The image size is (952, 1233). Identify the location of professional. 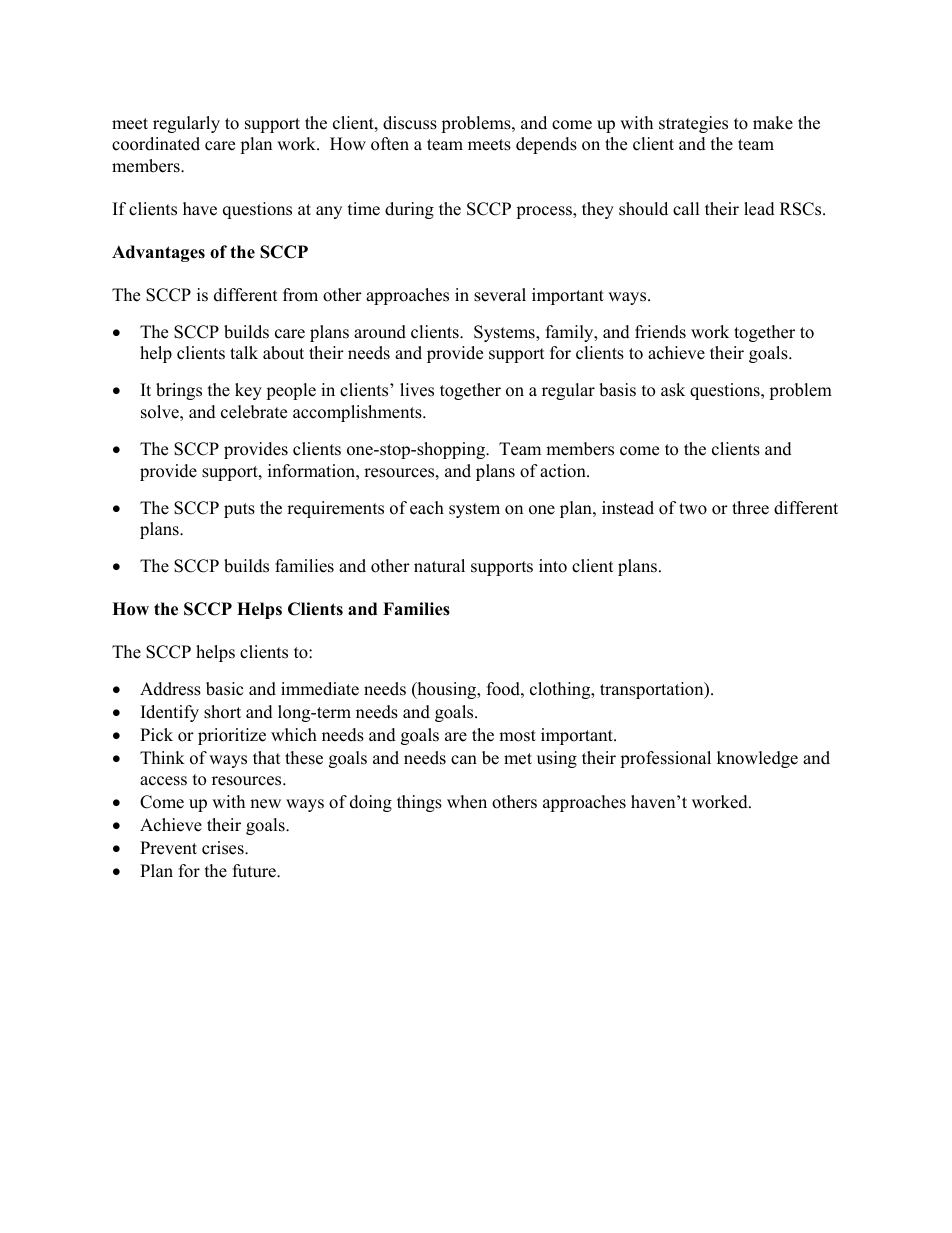
(665, 759).
